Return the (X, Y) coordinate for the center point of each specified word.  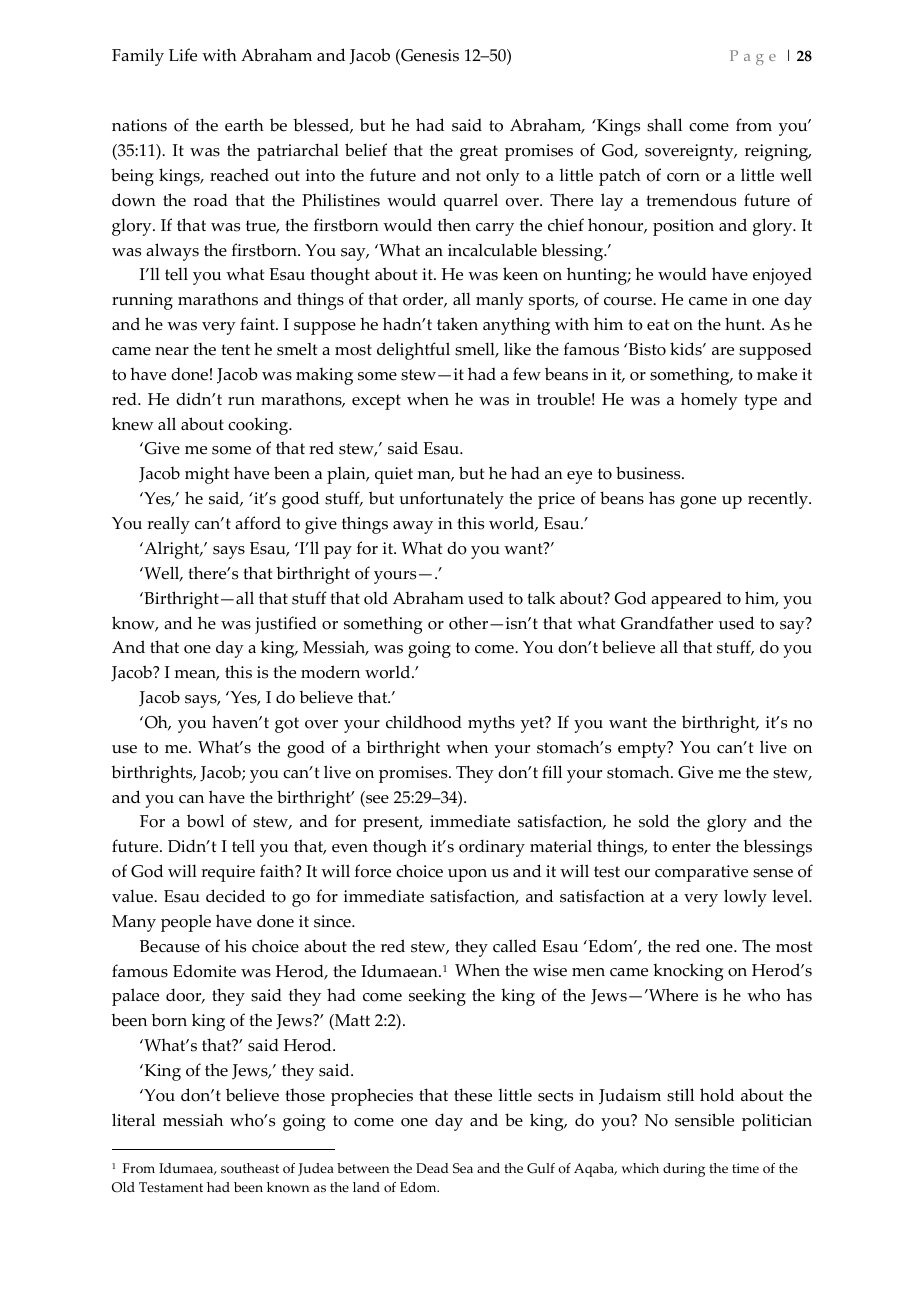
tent (235, 350)
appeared (686, 600)
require (228, 873)
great (479, 153)
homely (709, 401)
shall (664, 125)
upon (467, 875)
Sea (463, 1168)
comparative (701, 873)
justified (286, 625)
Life (183, 55)
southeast (250, 1168)
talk (541, 597)
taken (457, 324)
